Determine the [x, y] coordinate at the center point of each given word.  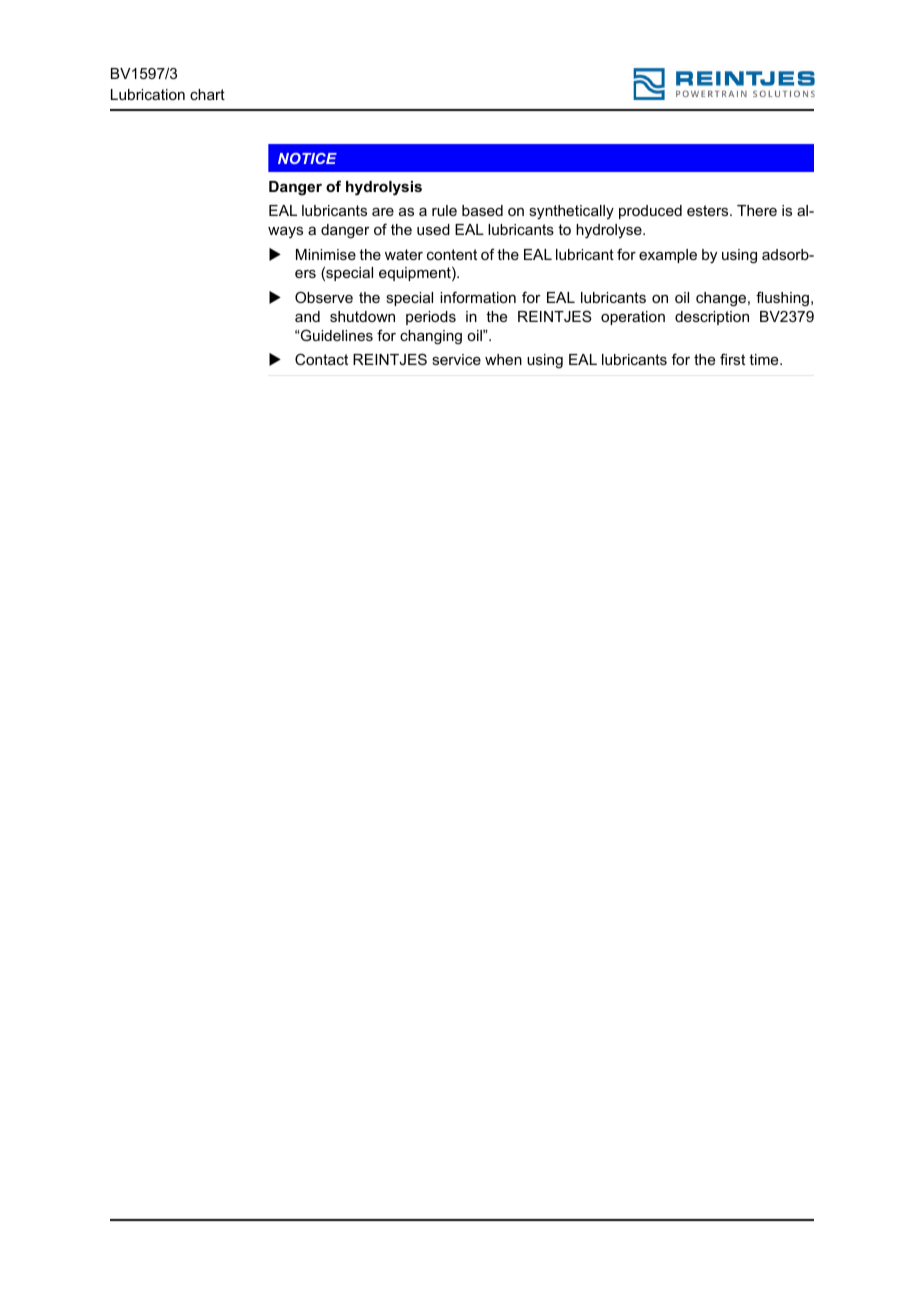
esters [709, 210]
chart [207, 94]
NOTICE [307, 158]
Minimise [326, 254]
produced [650, 212]
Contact [321, 359]
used [433, 229]
